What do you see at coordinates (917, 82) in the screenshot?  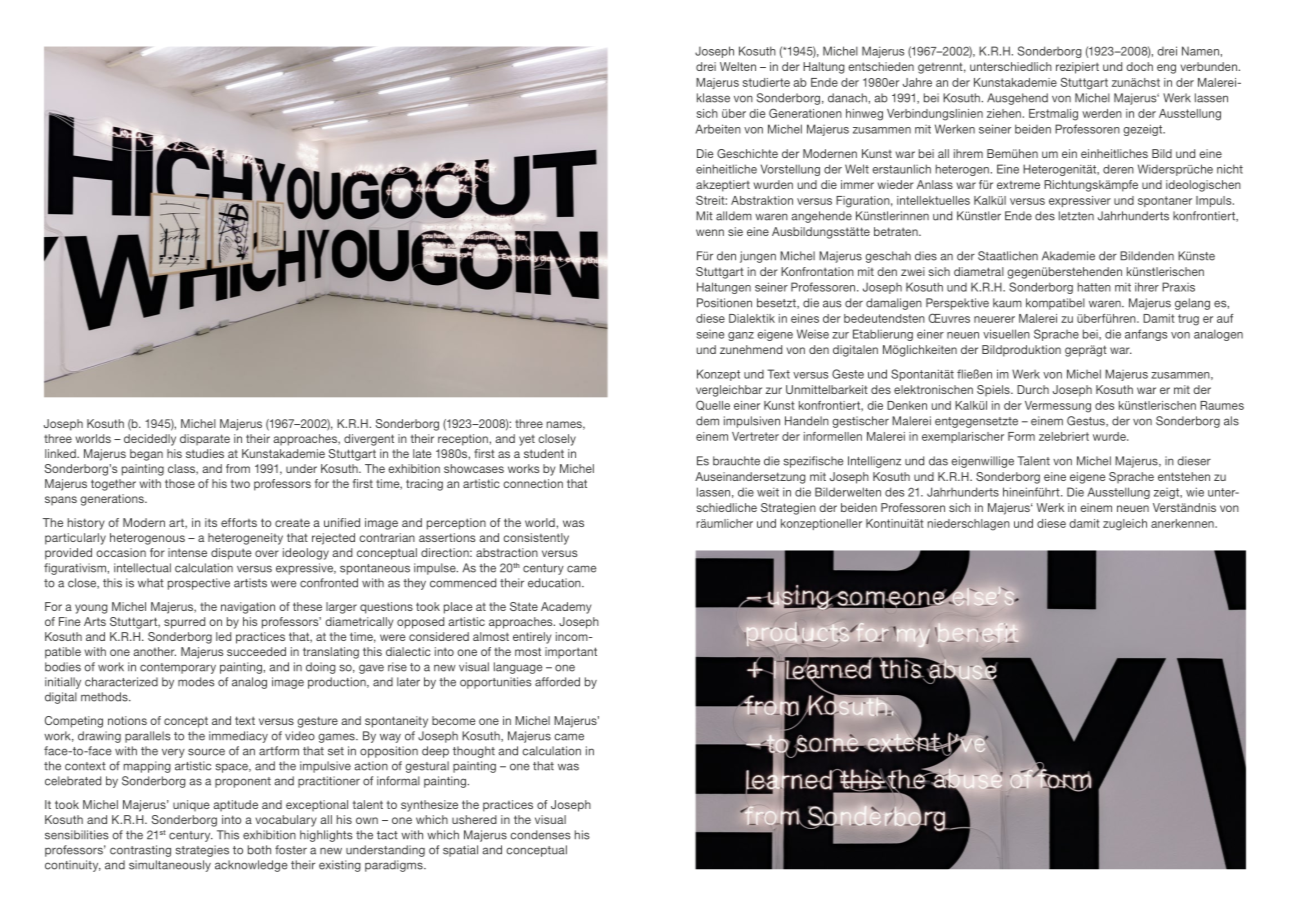 I see `Jahre` at bounding box center [917, 82].
